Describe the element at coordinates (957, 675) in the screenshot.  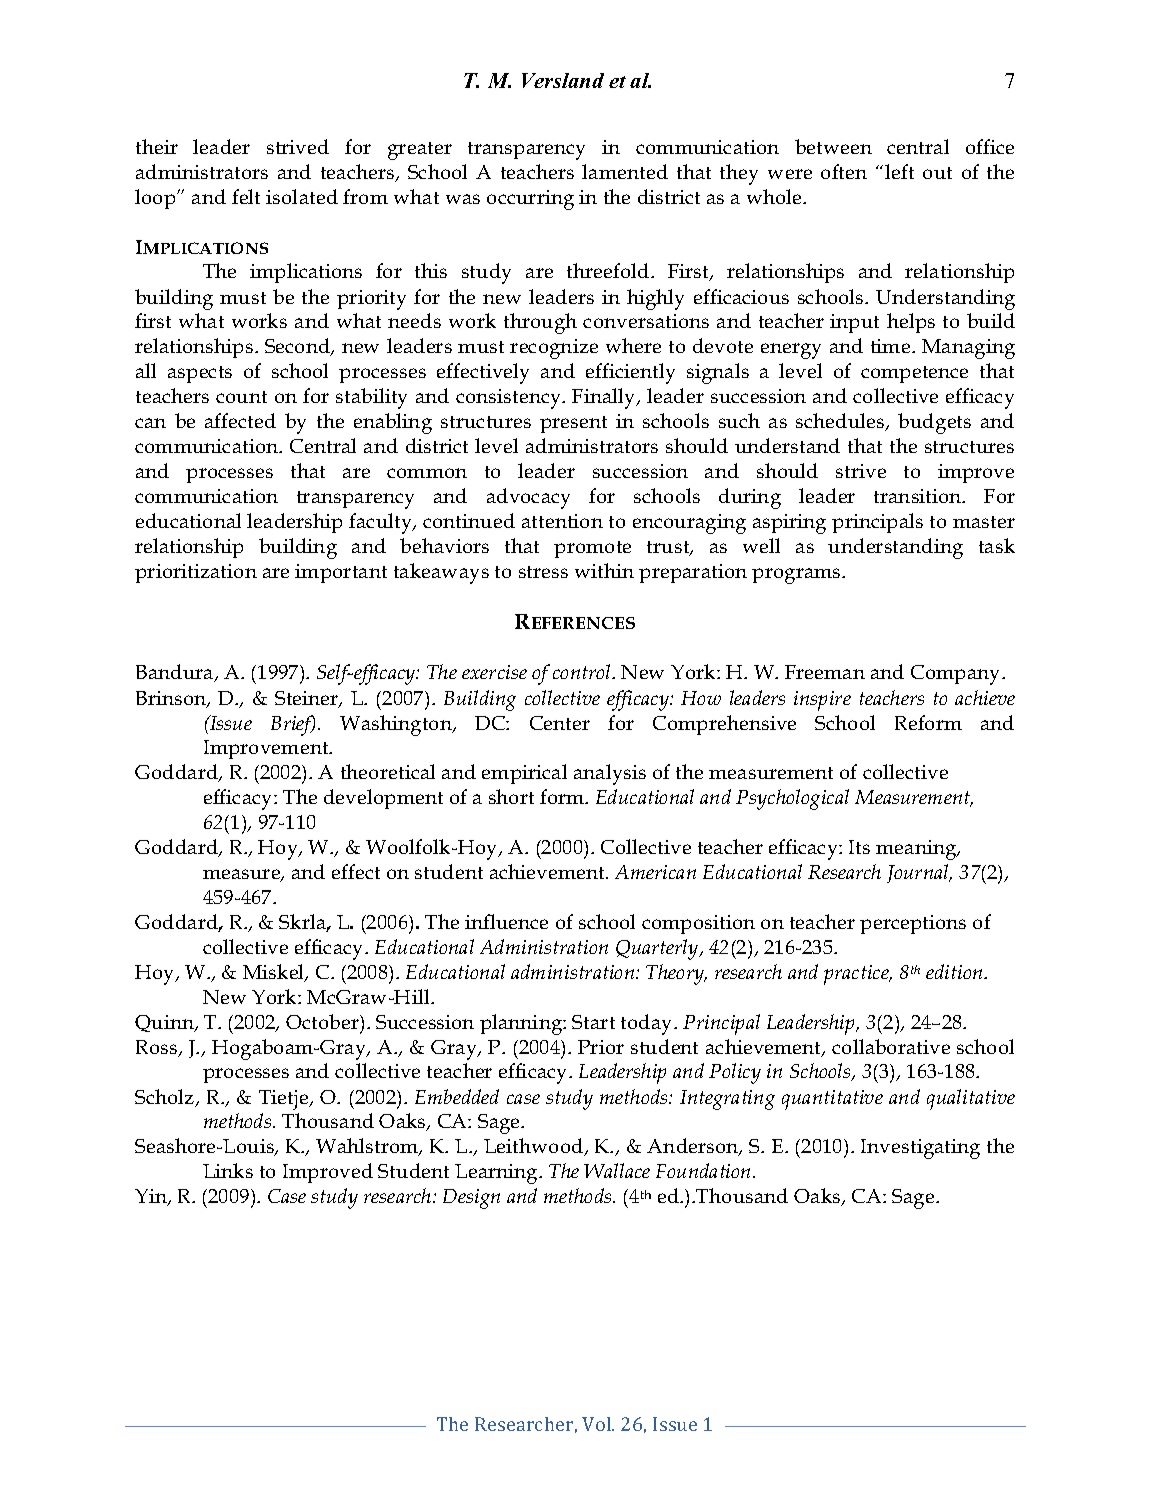
I see `Company` at that location.
